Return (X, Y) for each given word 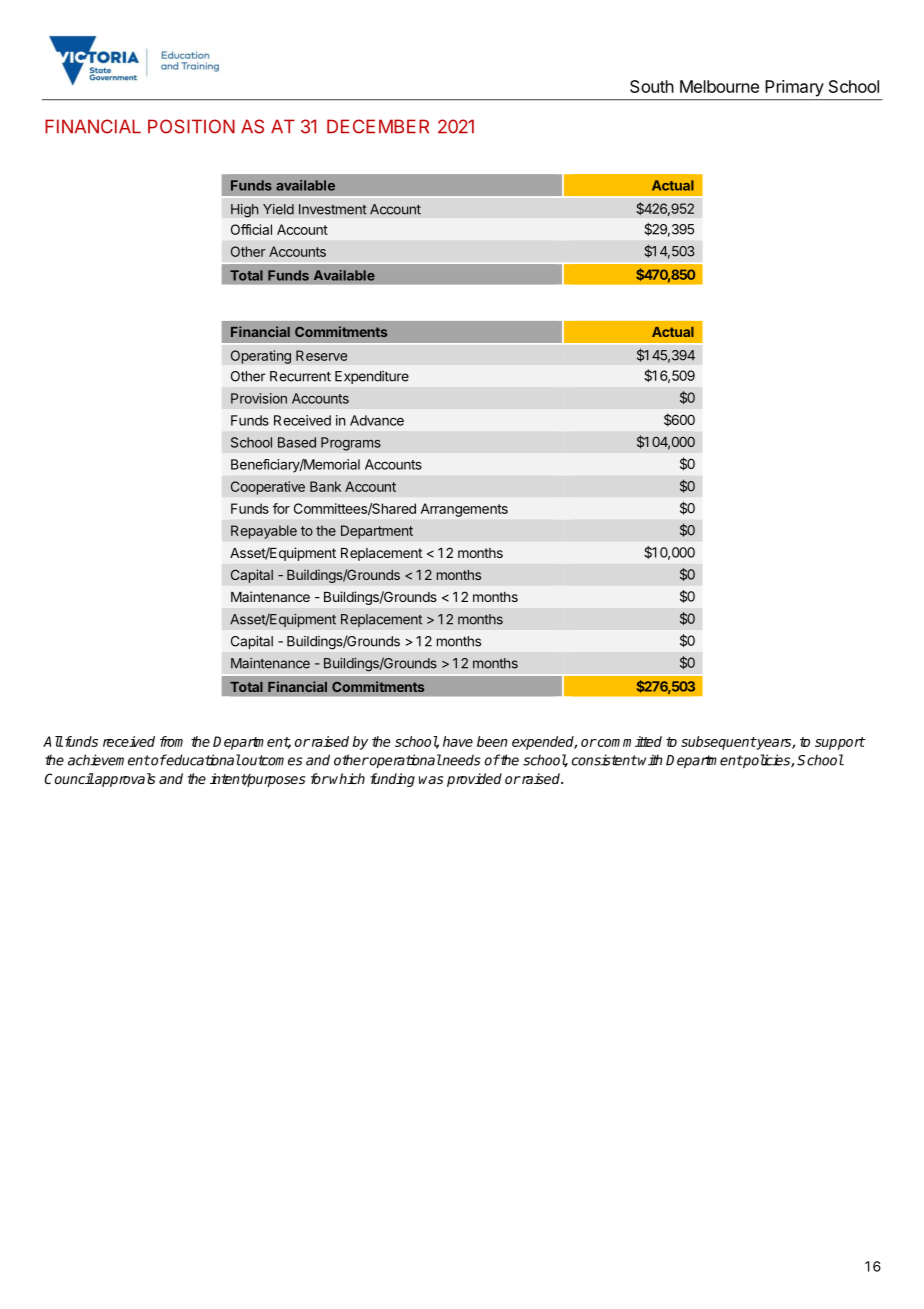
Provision (259, 398)
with (650, 760)
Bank (325, 486)
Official (251, 229)
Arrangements (464, 510)
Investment (333, 209)
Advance (377, 420)
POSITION (191, 126)
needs (461, 760)
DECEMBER (378, 126)
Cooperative (268, 488)
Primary (795, 88)
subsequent (718, 743)
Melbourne (719, 86)
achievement (109, 760)
